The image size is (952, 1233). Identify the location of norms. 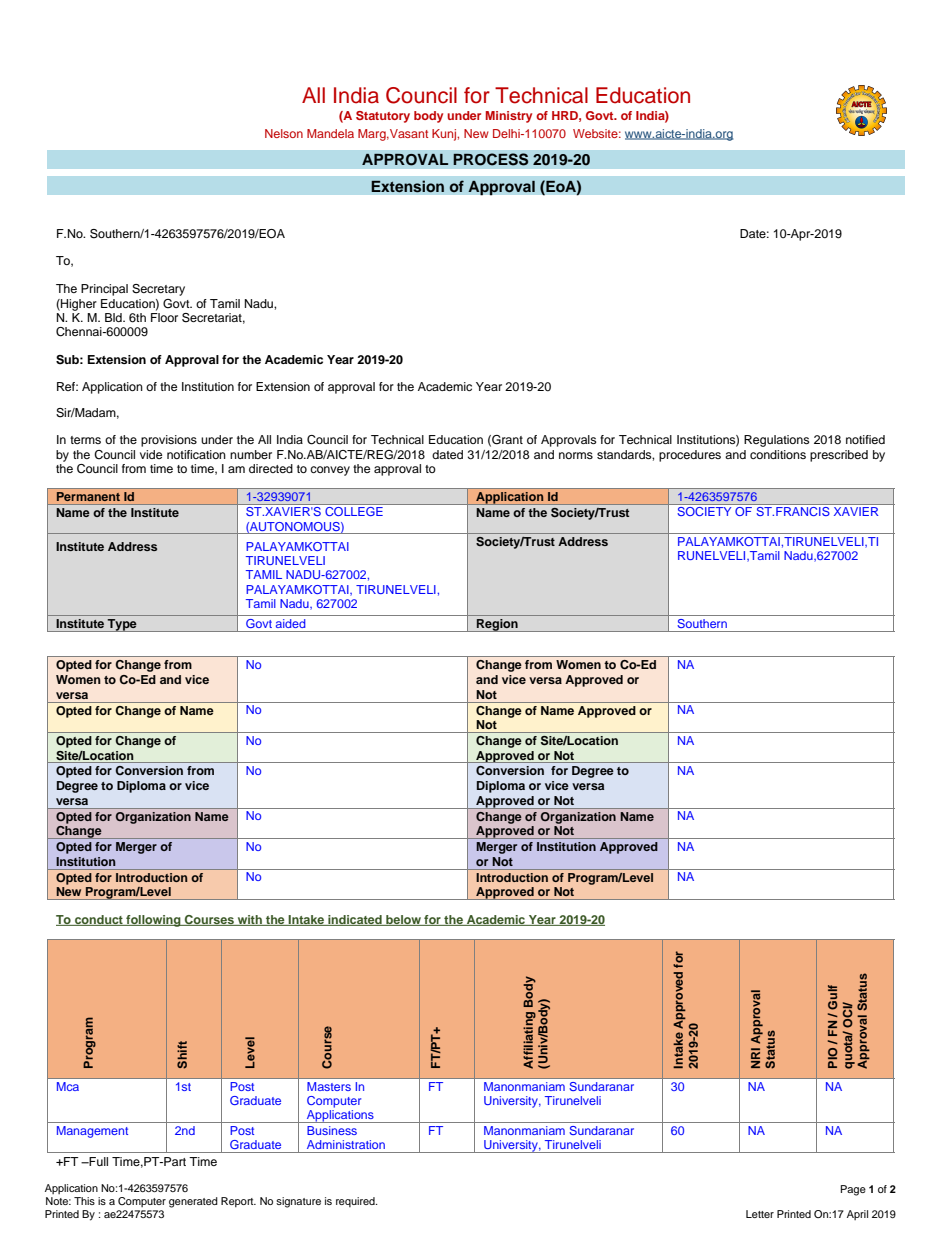
(576, 455).
